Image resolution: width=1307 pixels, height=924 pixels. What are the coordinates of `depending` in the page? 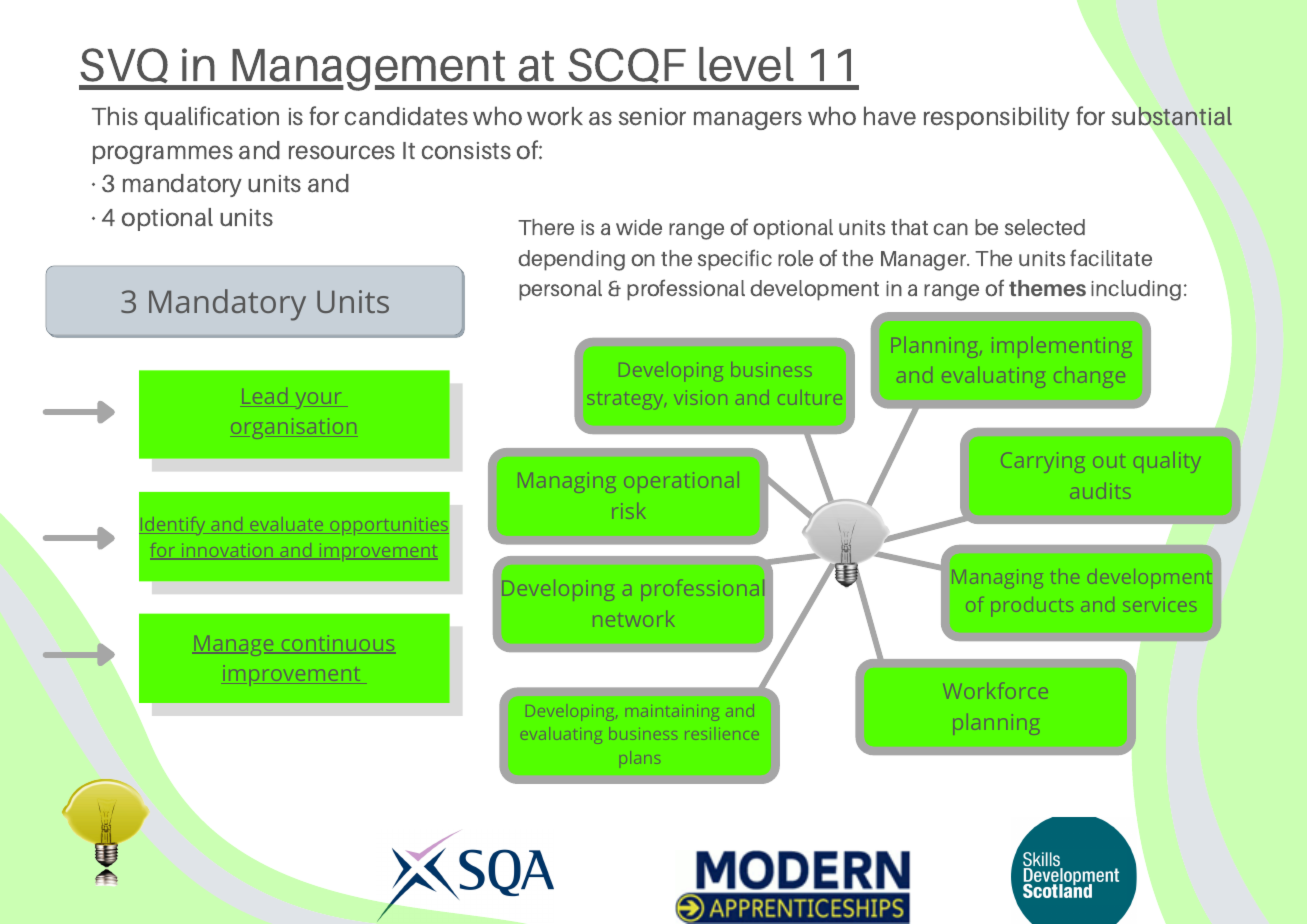 It's located at (571, 260).
